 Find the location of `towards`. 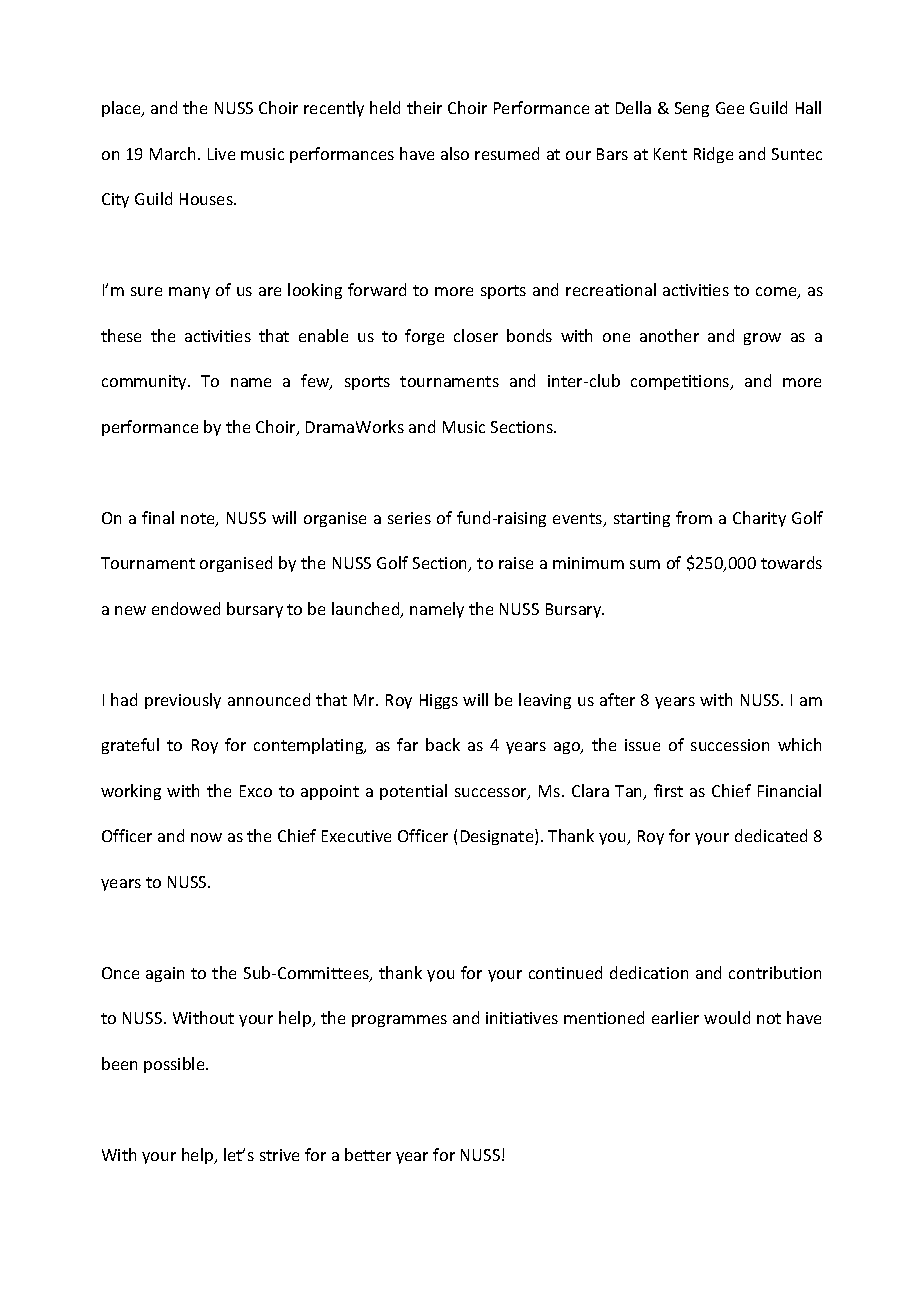

towards is located at coordinates (791, 562).
